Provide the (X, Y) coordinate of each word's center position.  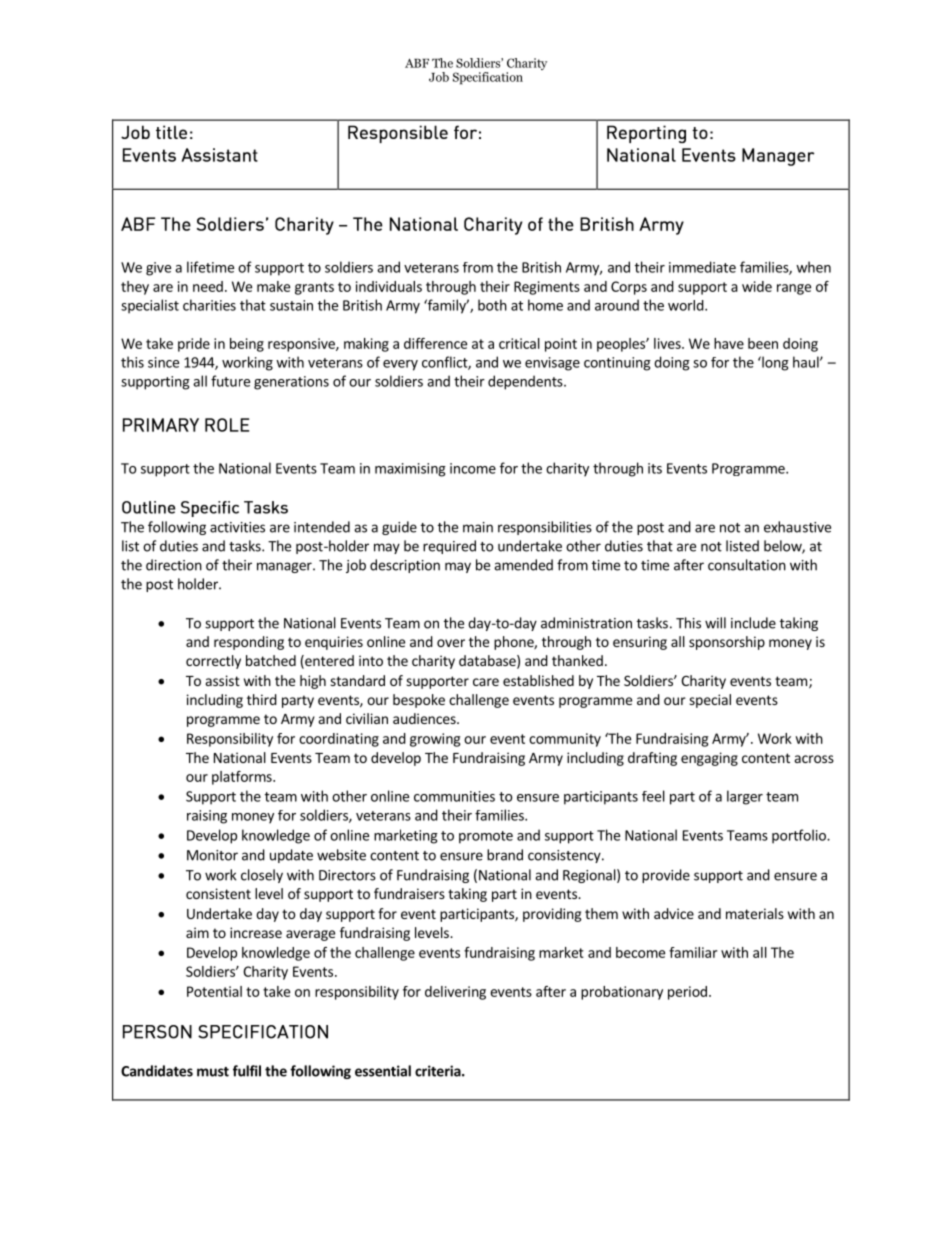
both (492, 305)
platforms (243, 778)
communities (454, 796)
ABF (417, 63)
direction (174, 565)
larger (745, 797)
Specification (488, 78)
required (449, 547)
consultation (747, 565)
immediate (702, 267)
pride (194, 345)
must (213, 1072)
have (729, 343)
